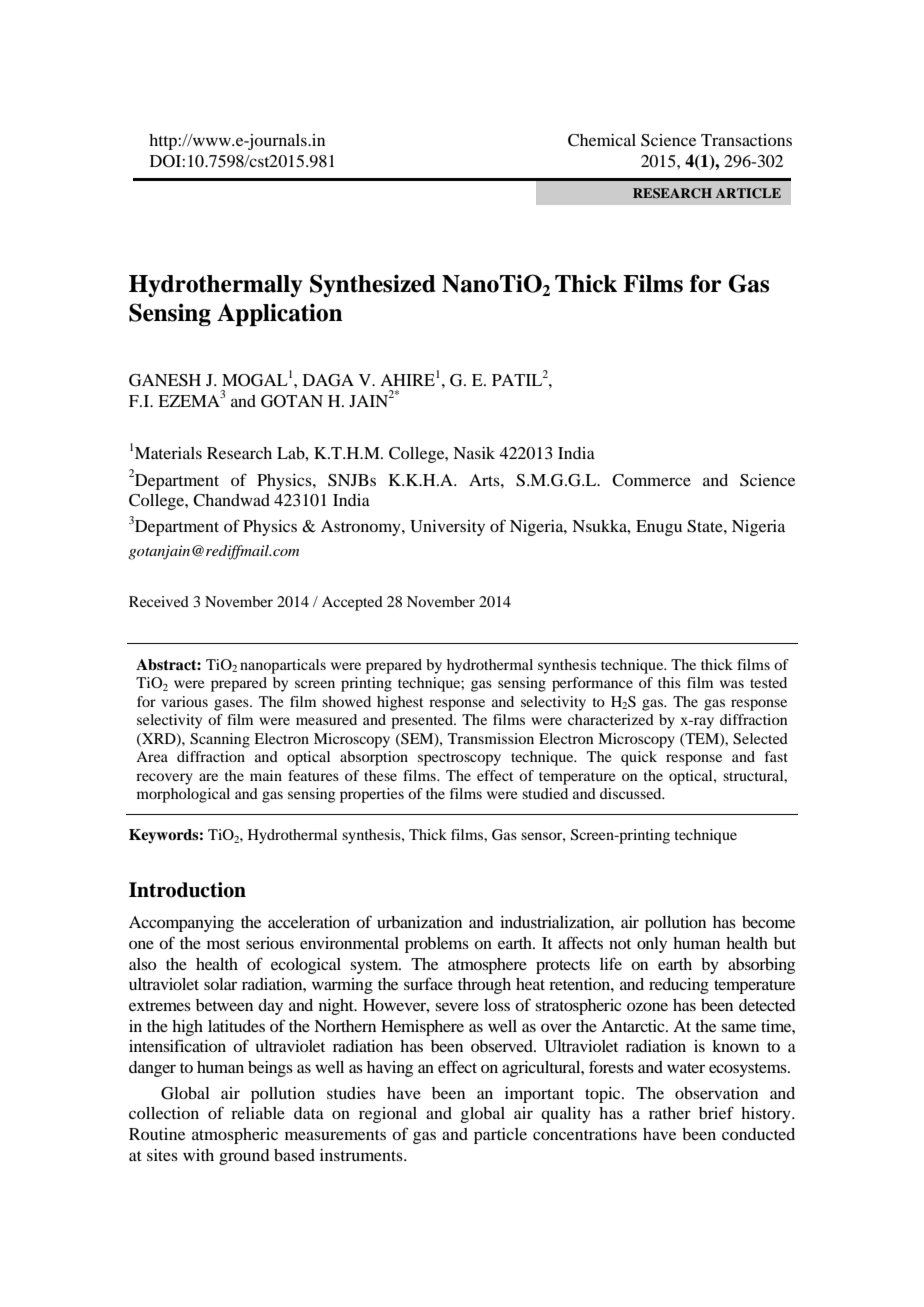 The image size is (924, 1307). Describe the element at coordinates (716, 1112) in the screenshot. I see `brief` at that location.
